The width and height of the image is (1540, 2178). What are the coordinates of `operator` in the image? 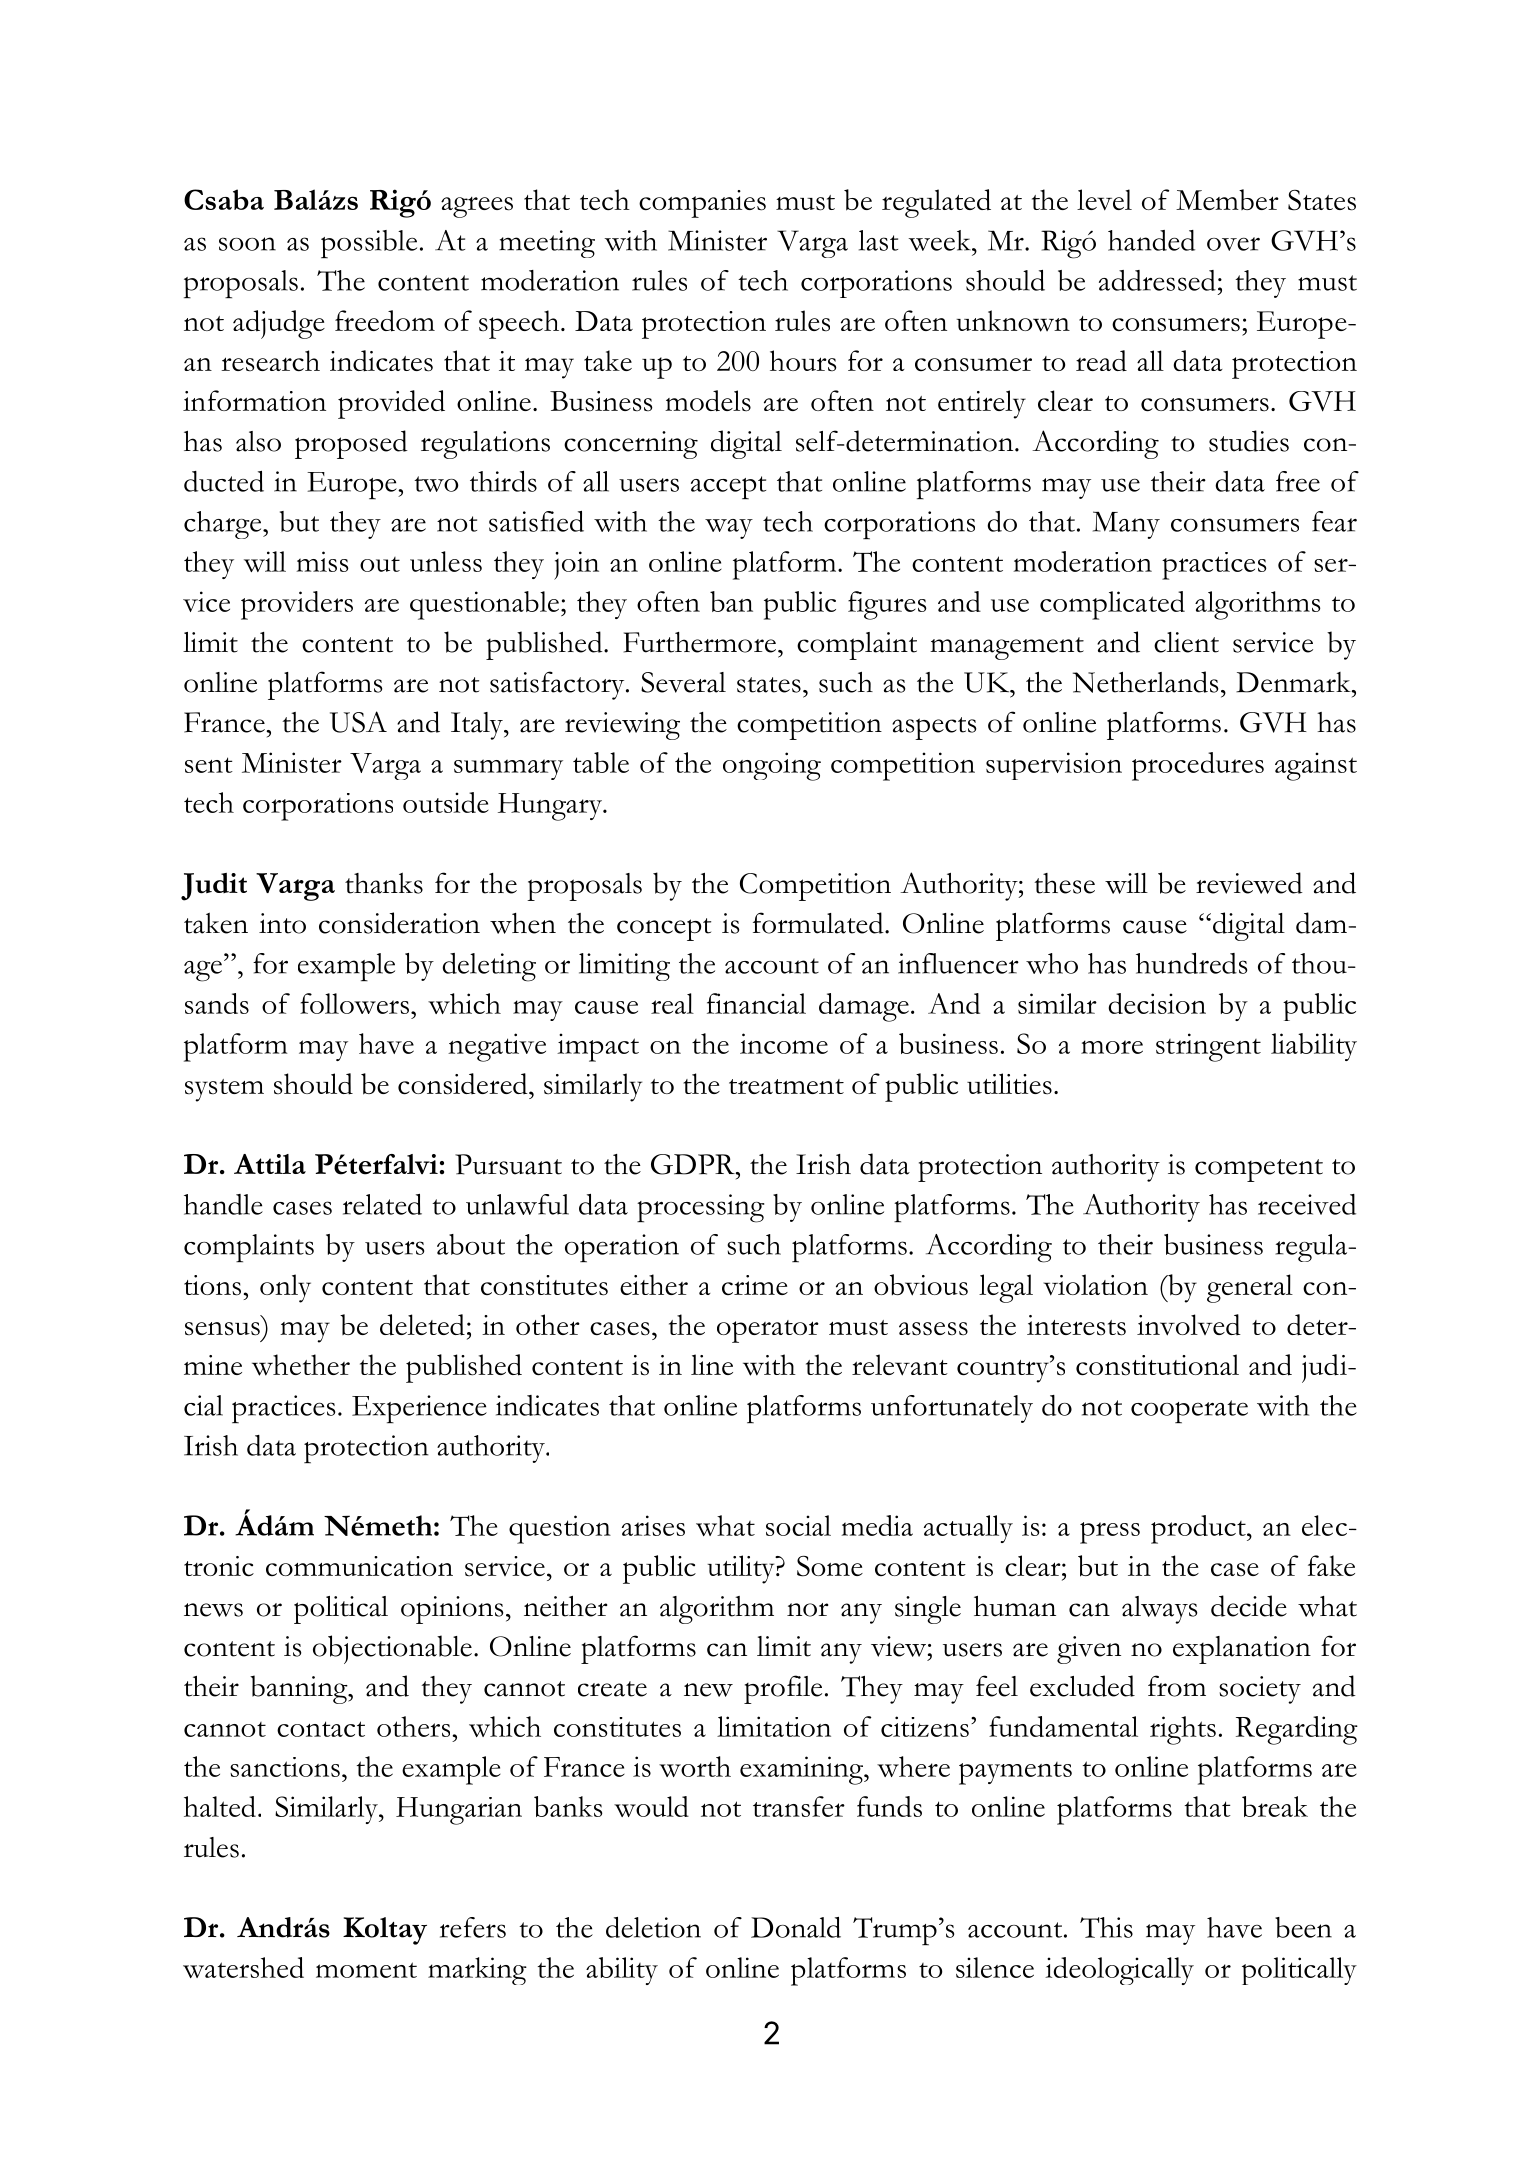 It's located at (768, 1331).
